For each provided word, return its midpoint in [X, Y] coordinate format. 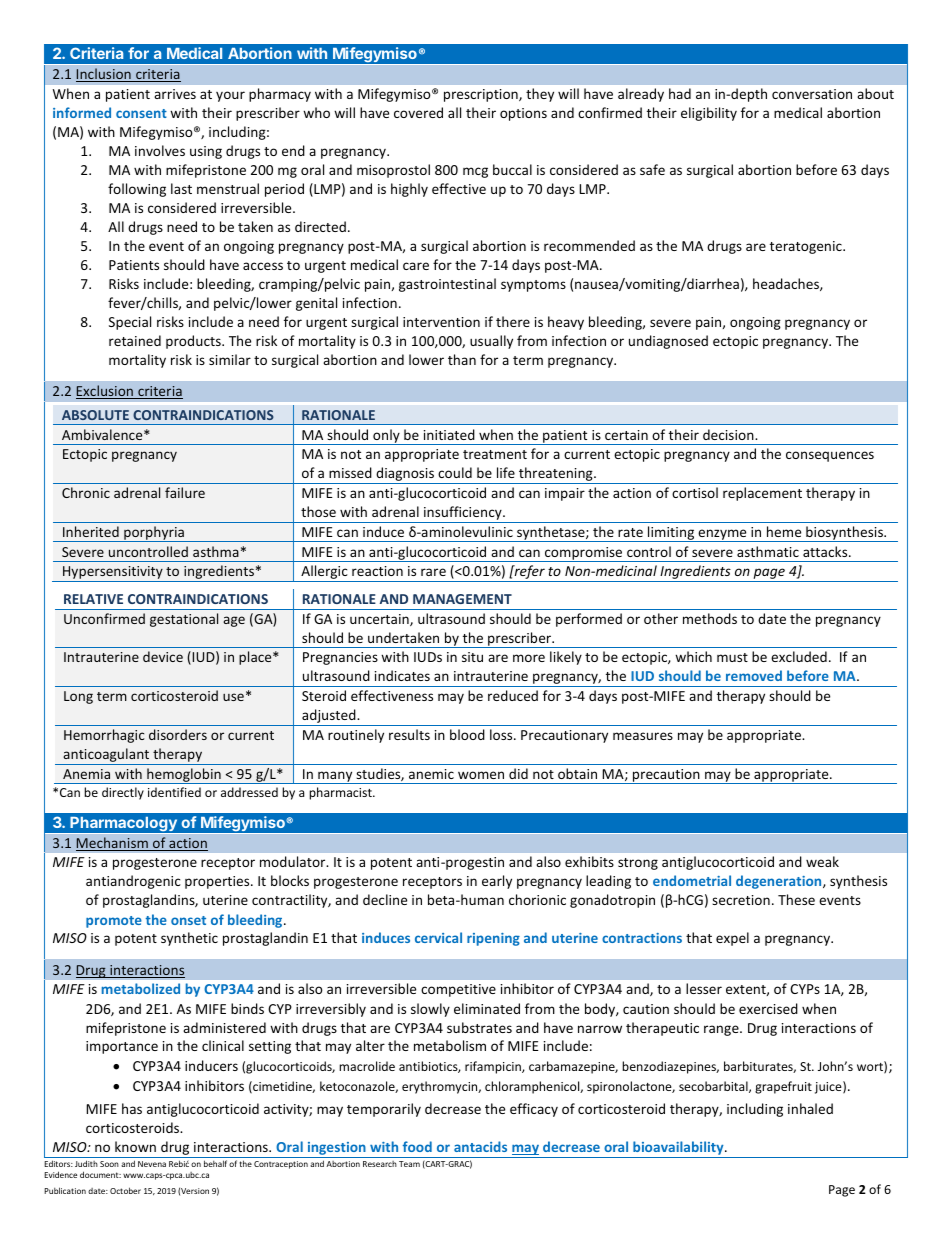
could [455, 472]
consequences [830, 456]
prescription [482, 95]
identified [174, 792]
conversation [812, 94]
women [481, 775]
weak [822, 861]
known [135, 1146]
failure [185, 492]
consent [141, 113]
